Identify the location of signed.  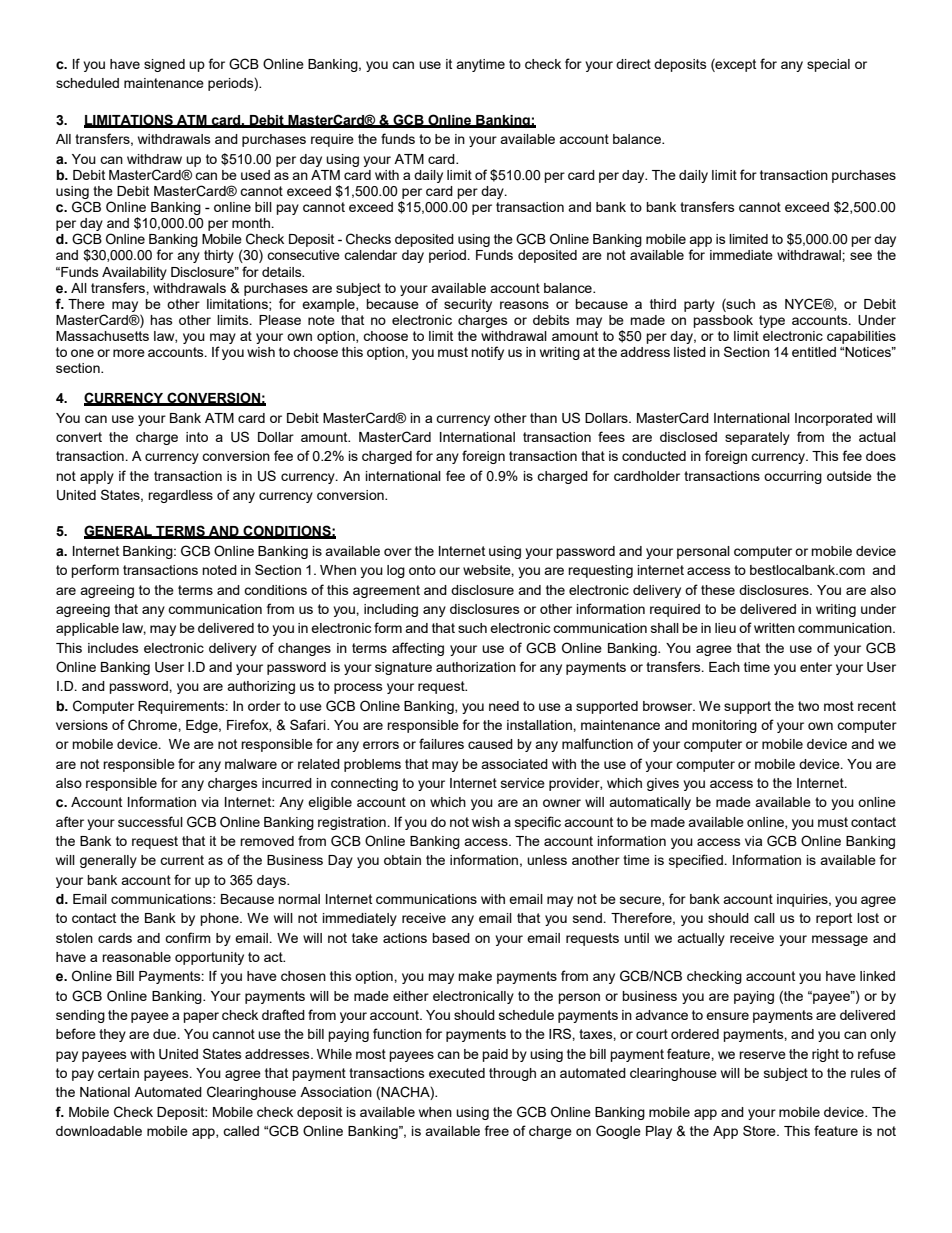
(164, 65).
